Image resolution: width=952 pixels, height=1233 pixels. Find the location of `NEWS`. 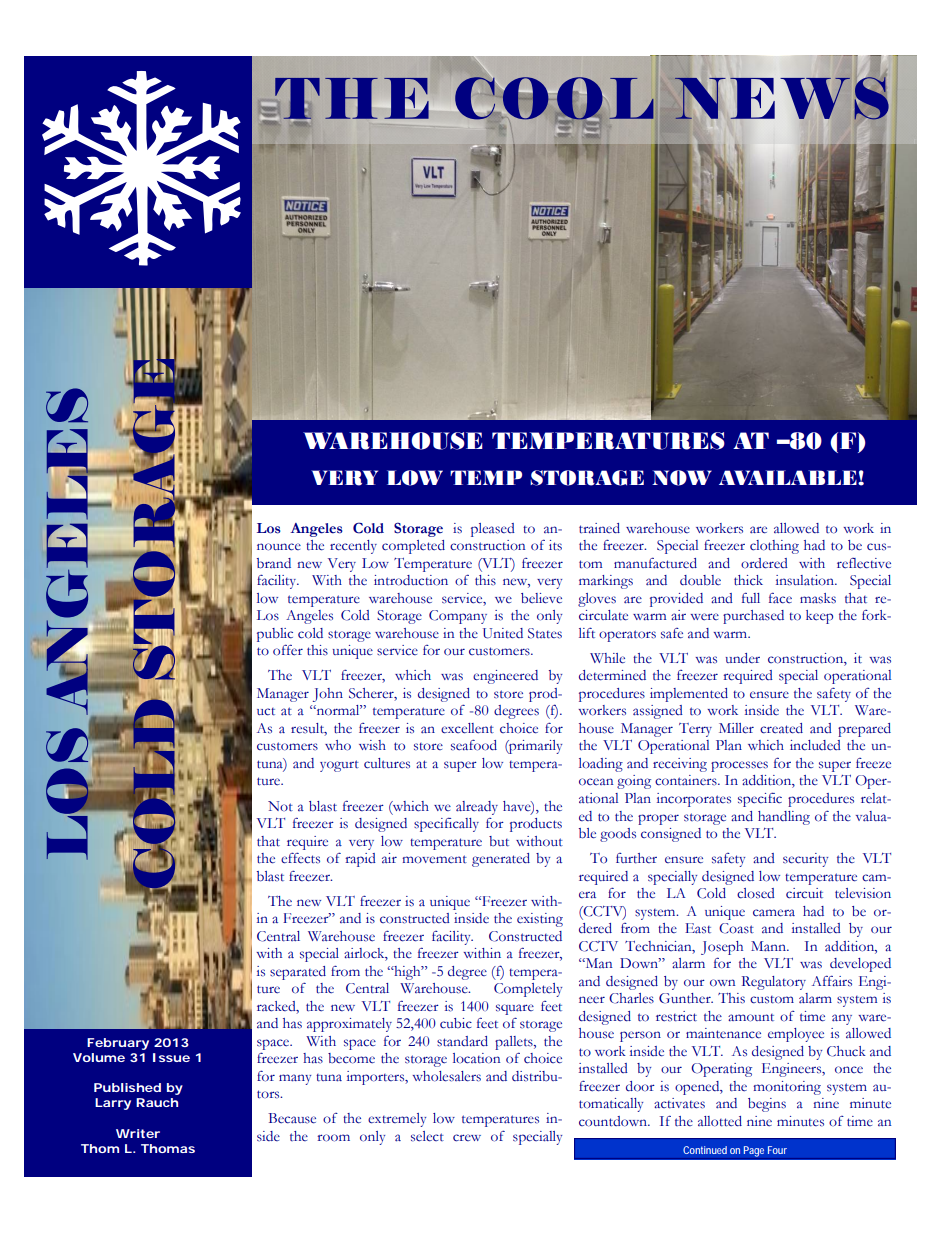

NEWS is located at coordinates (781, 98).
